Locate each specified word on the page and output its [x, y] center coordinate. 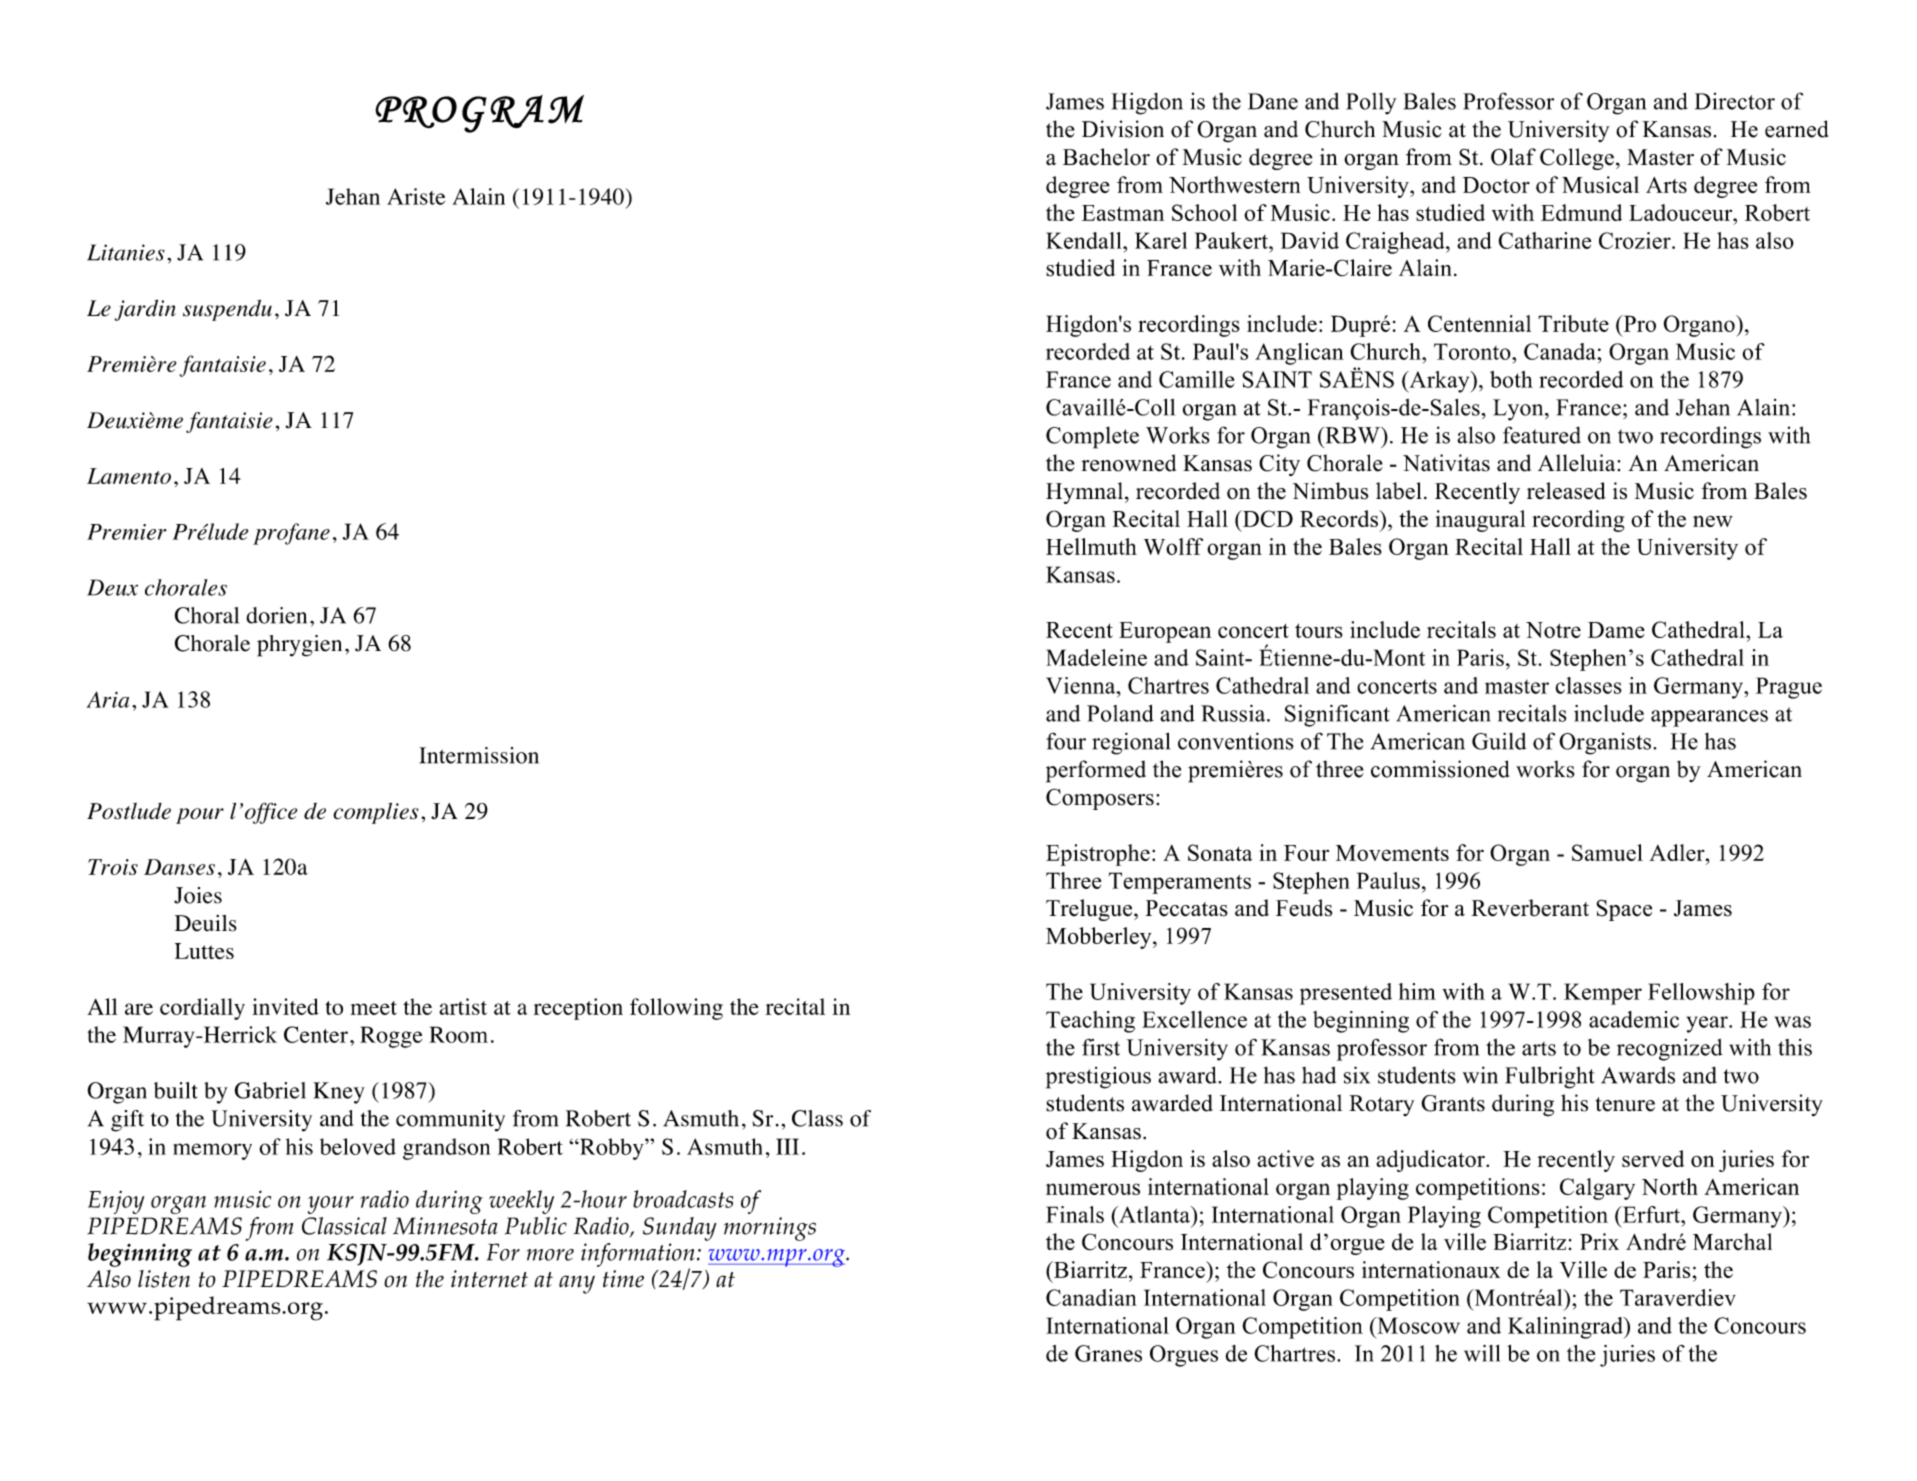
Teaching [1090, 1022]
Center [316, 1034]
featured [1542, 435]
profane [291, 534]
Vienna [1082, 685]
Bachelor [1106, 157]
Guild [1499, 741]
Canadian [1091, 1297]
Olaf [1513, 157]
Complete [1092, 437]
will [1482, 1353]
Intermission [479, 755]
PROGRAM [479, 114]
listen [164, 1279]
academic [1634, 1019]
